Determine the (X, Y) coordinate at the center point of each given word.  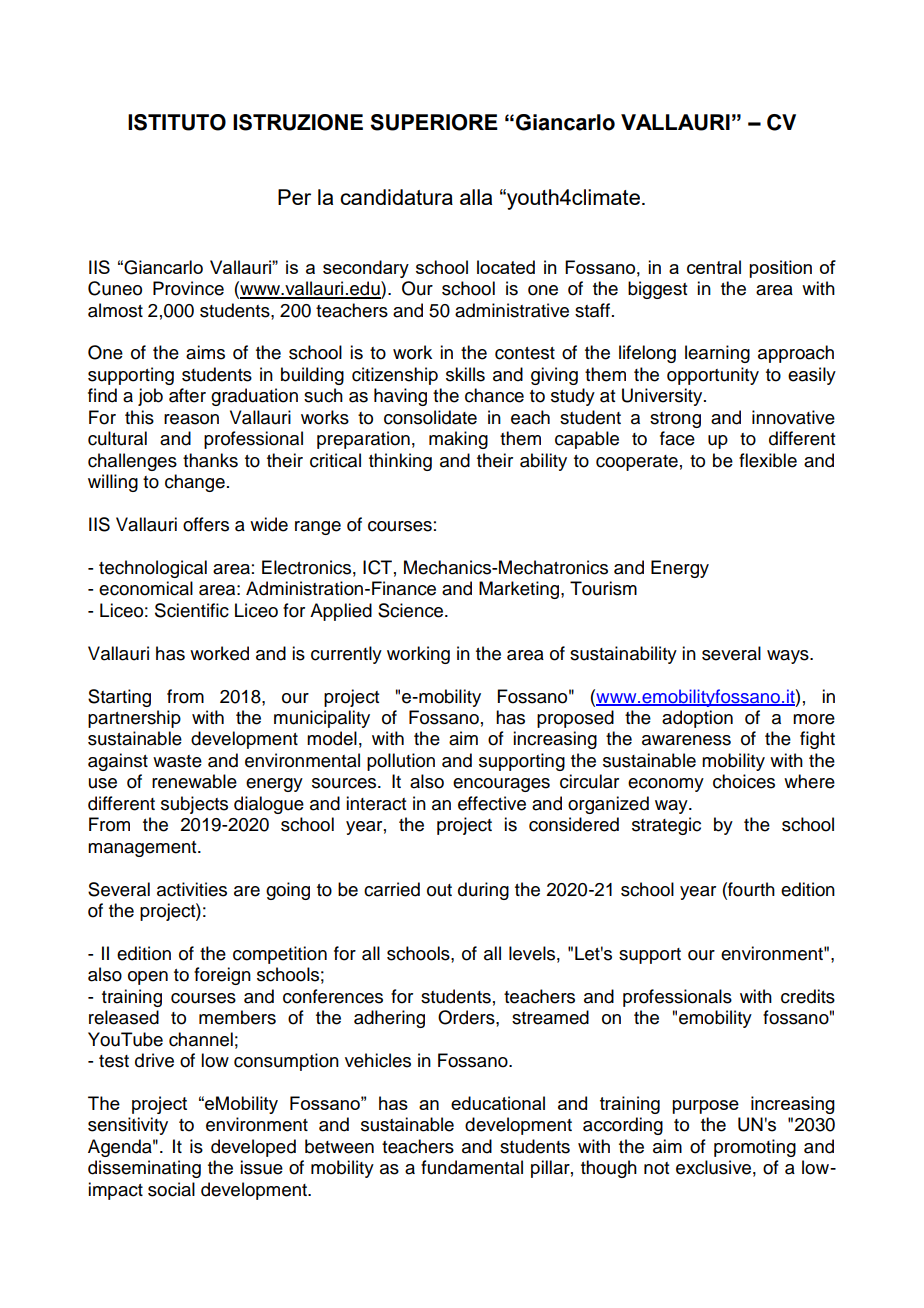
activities (192, 889)
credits (808, 996)
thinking (400, 462)
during (483, 891)
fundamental (472, 1167)
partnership (134, 719)
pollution (401, 762)
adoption (697, 719)
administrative (512, 310)
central (714, 267)
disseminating (144, 1169)
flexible (768, 460)
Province (188, 288)
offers (206, 524)
